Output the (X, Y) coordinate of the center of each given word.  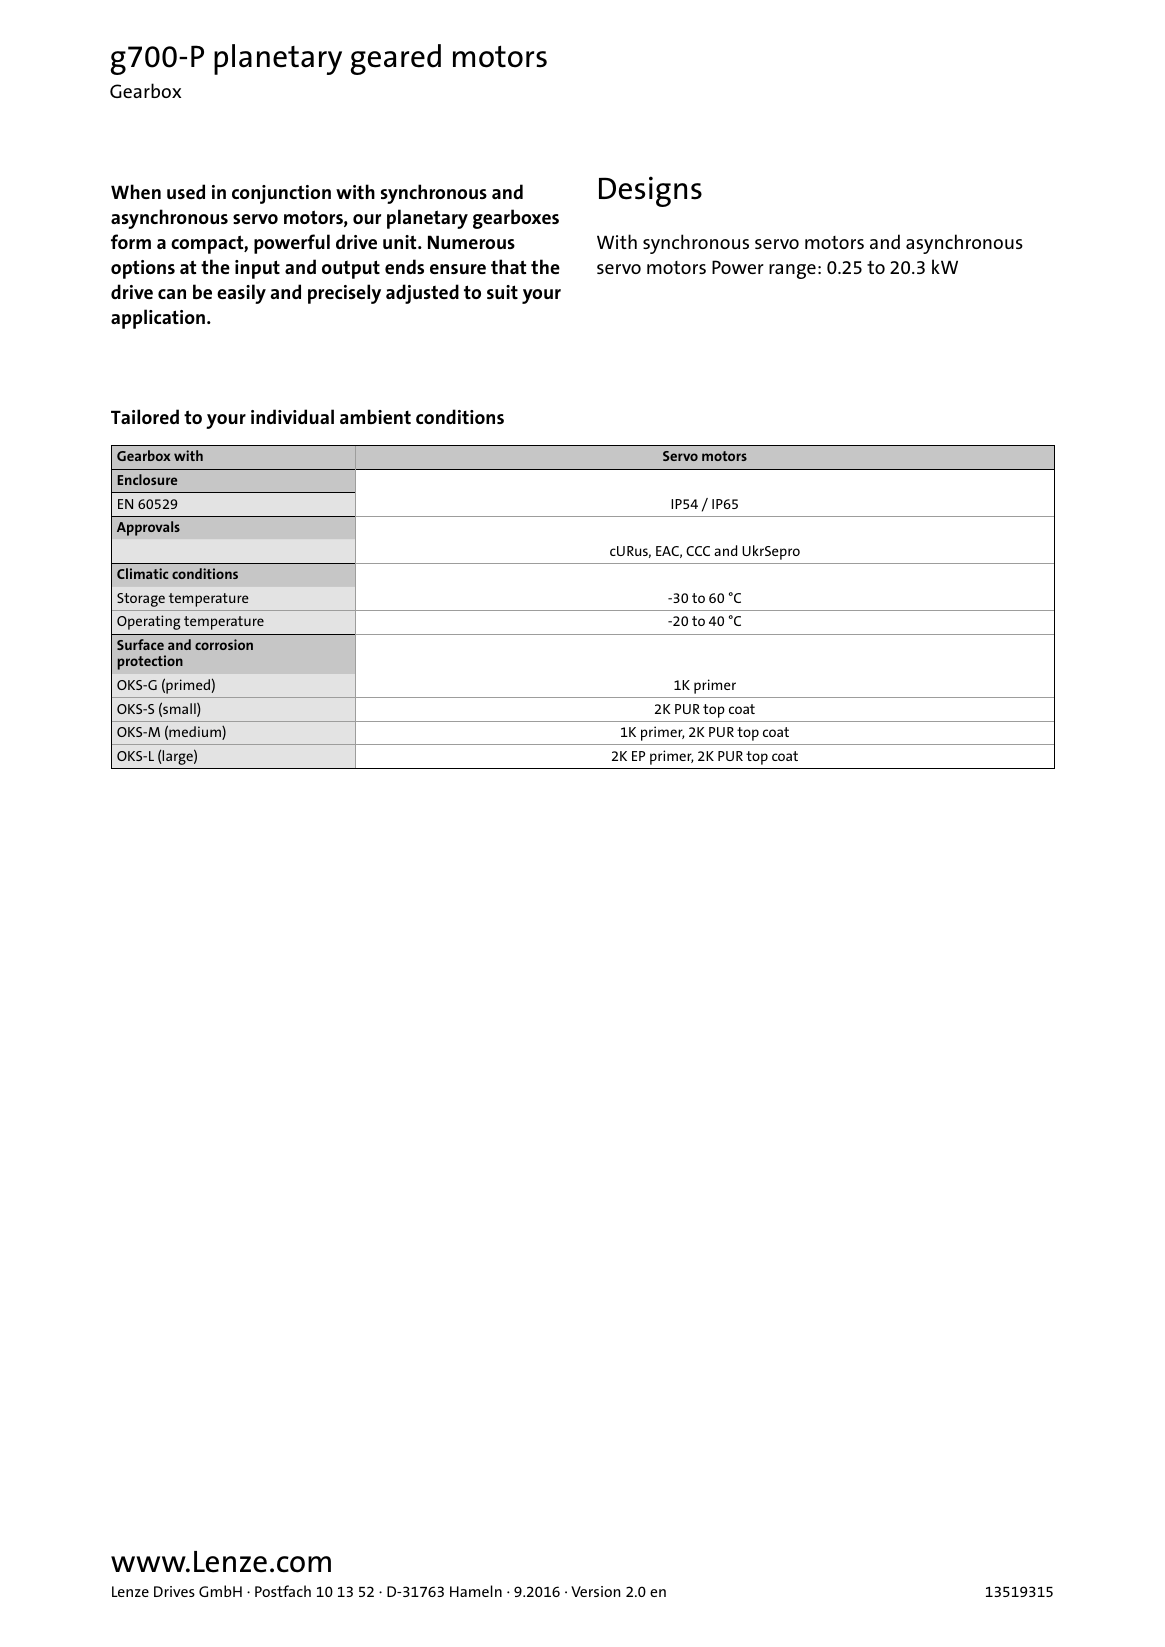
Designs (650, 191)
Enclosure (147, 479)
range (792, 271)
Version (595, 1591)
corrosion (224, 644)
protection (150, 662)
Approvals (148, 528)
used (186, 191)
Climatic (142, 573)
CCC (698, 551)
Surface (140, 644)
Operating (148, 622)
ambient (375, 416)
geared (395, 59)
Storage (141, 600)
